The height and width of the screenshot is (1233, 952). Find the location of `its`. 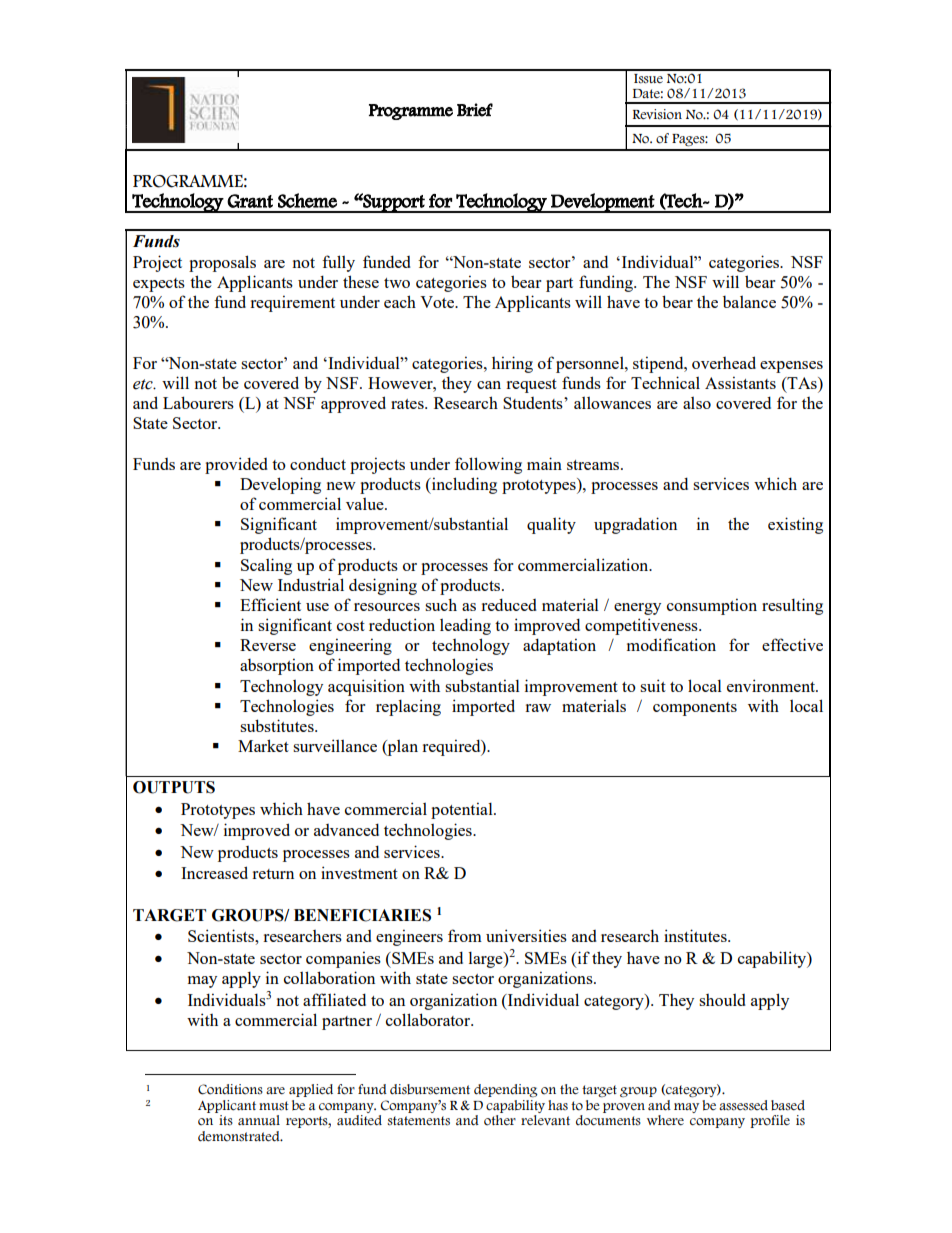

its is located at coordinates (226, 1120).
